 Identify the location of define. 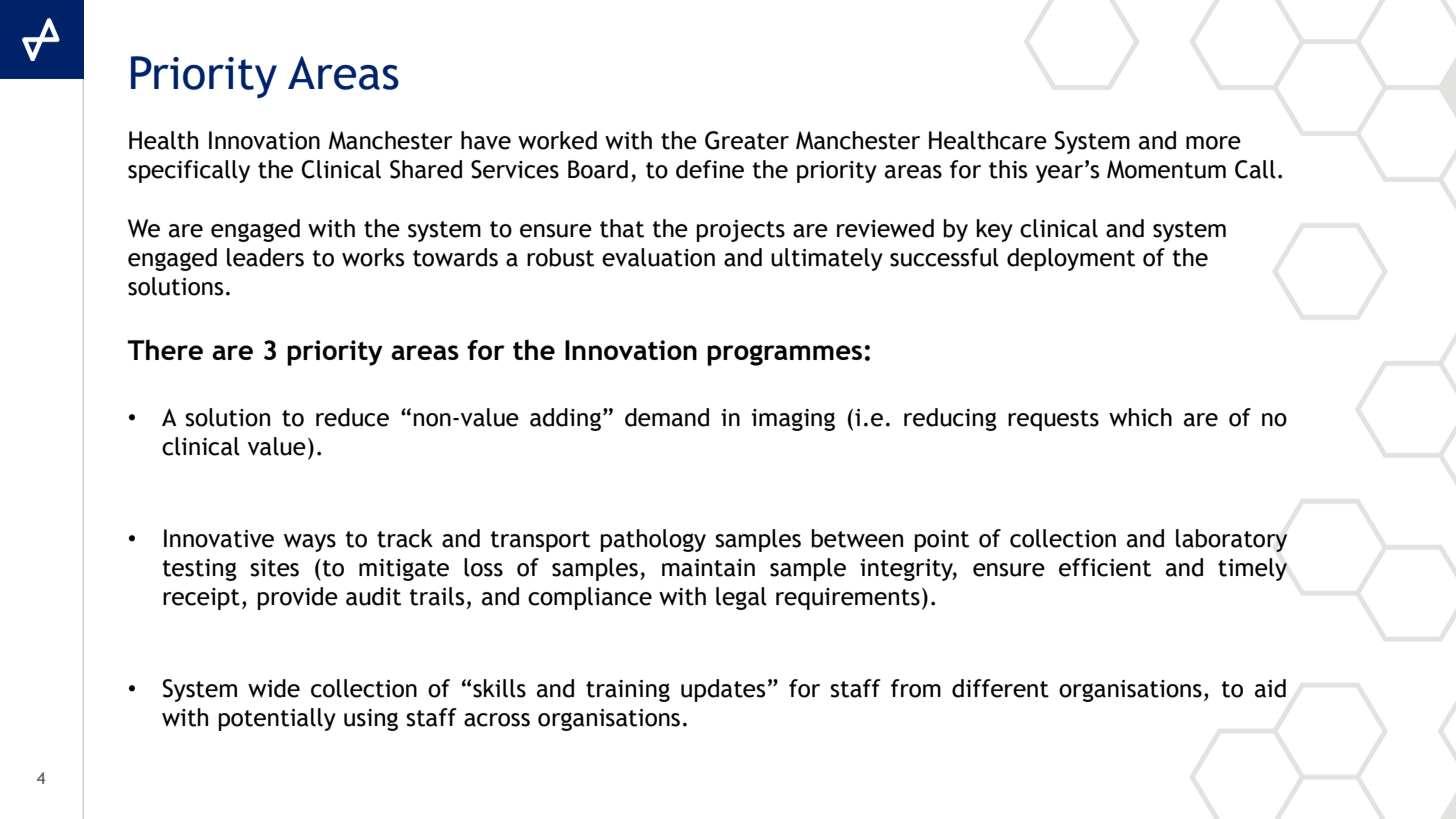
(710, 169).
